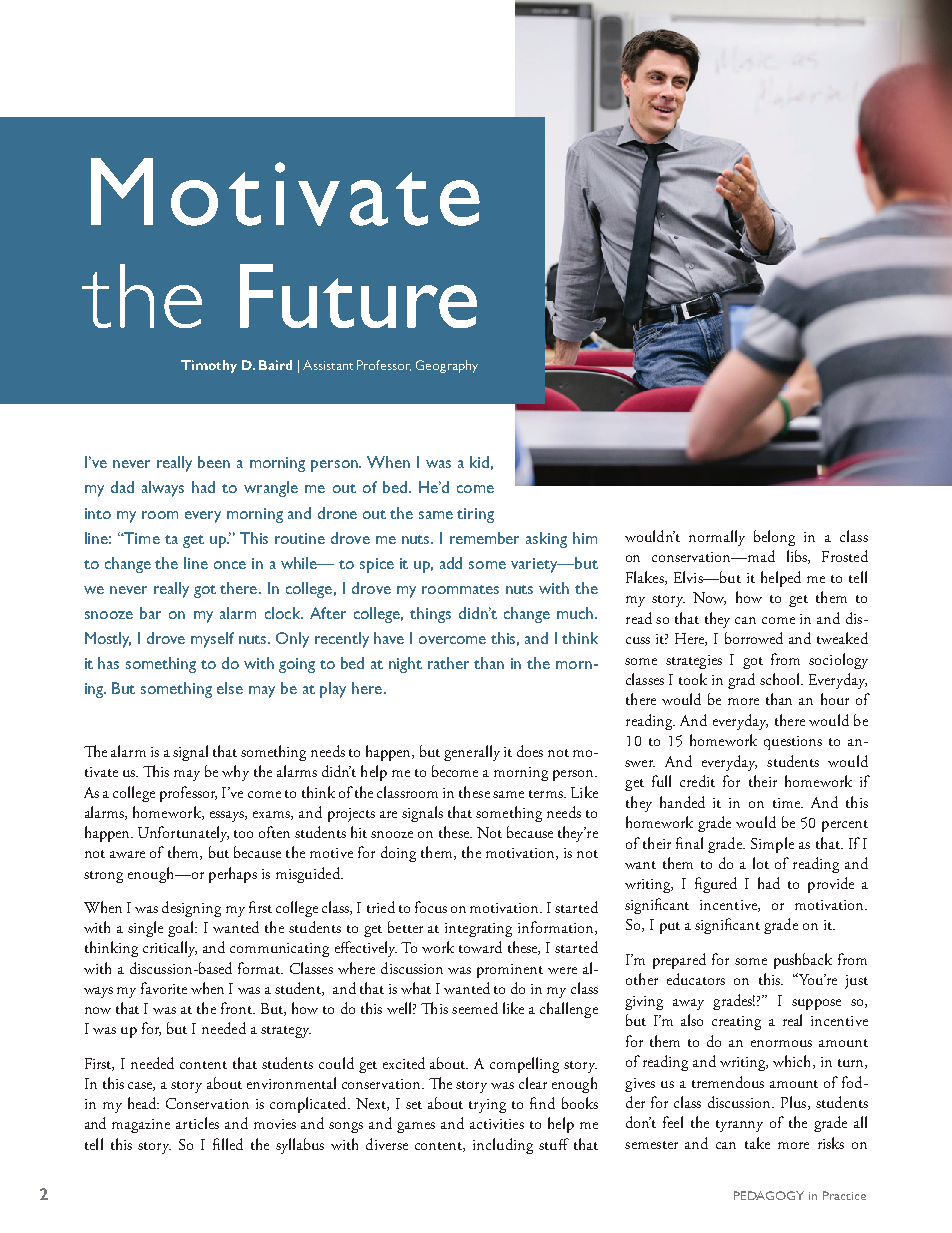 The height and width of the image is (1233, 952). What do you see at coordinates (717, 538) in the image?
I see `normally` at bounding box center [717, 538].
